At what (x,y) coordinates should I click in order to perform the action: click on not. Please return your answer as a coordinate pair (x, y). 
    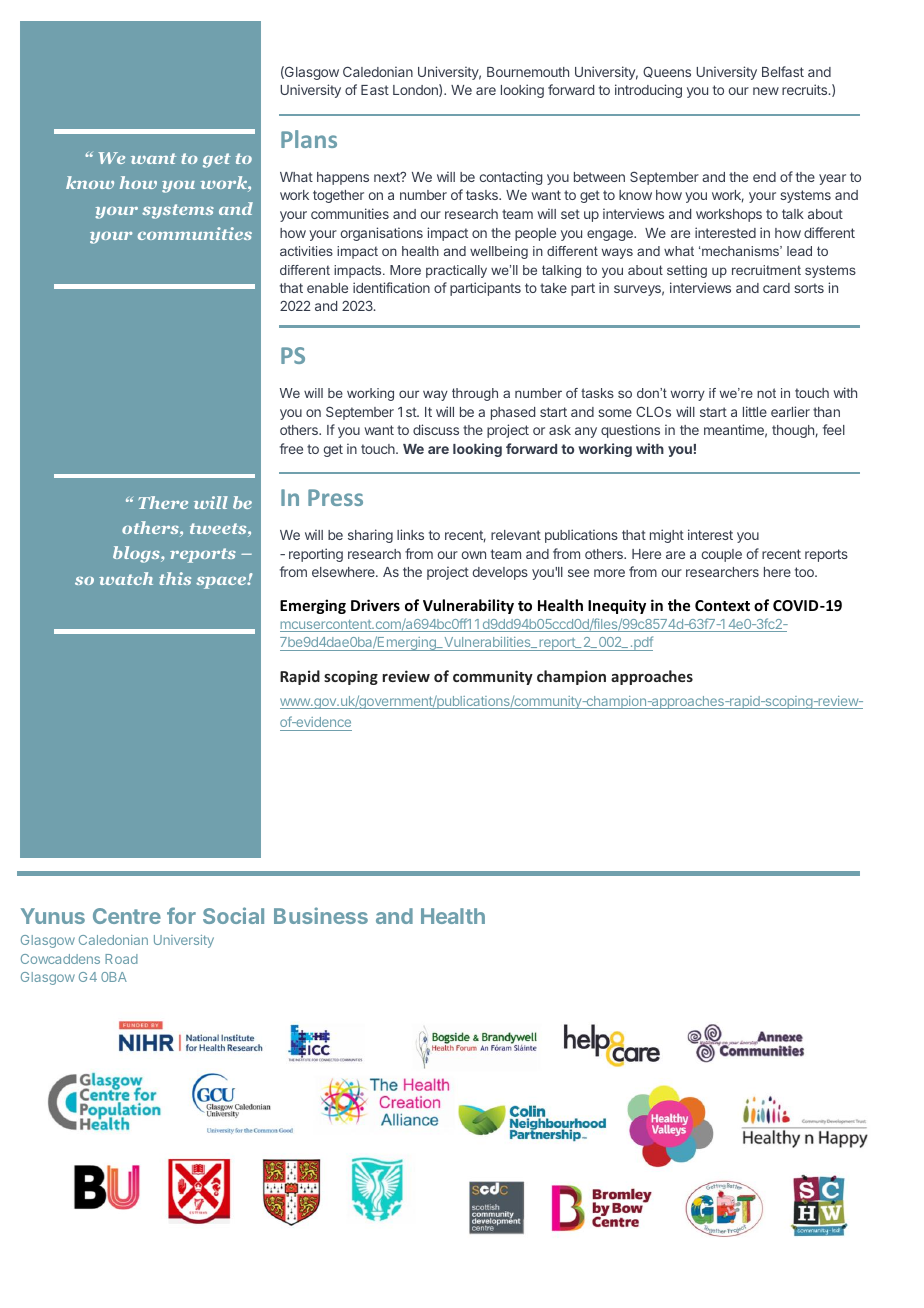
    Looking at the image, I should click on (766, 393).
